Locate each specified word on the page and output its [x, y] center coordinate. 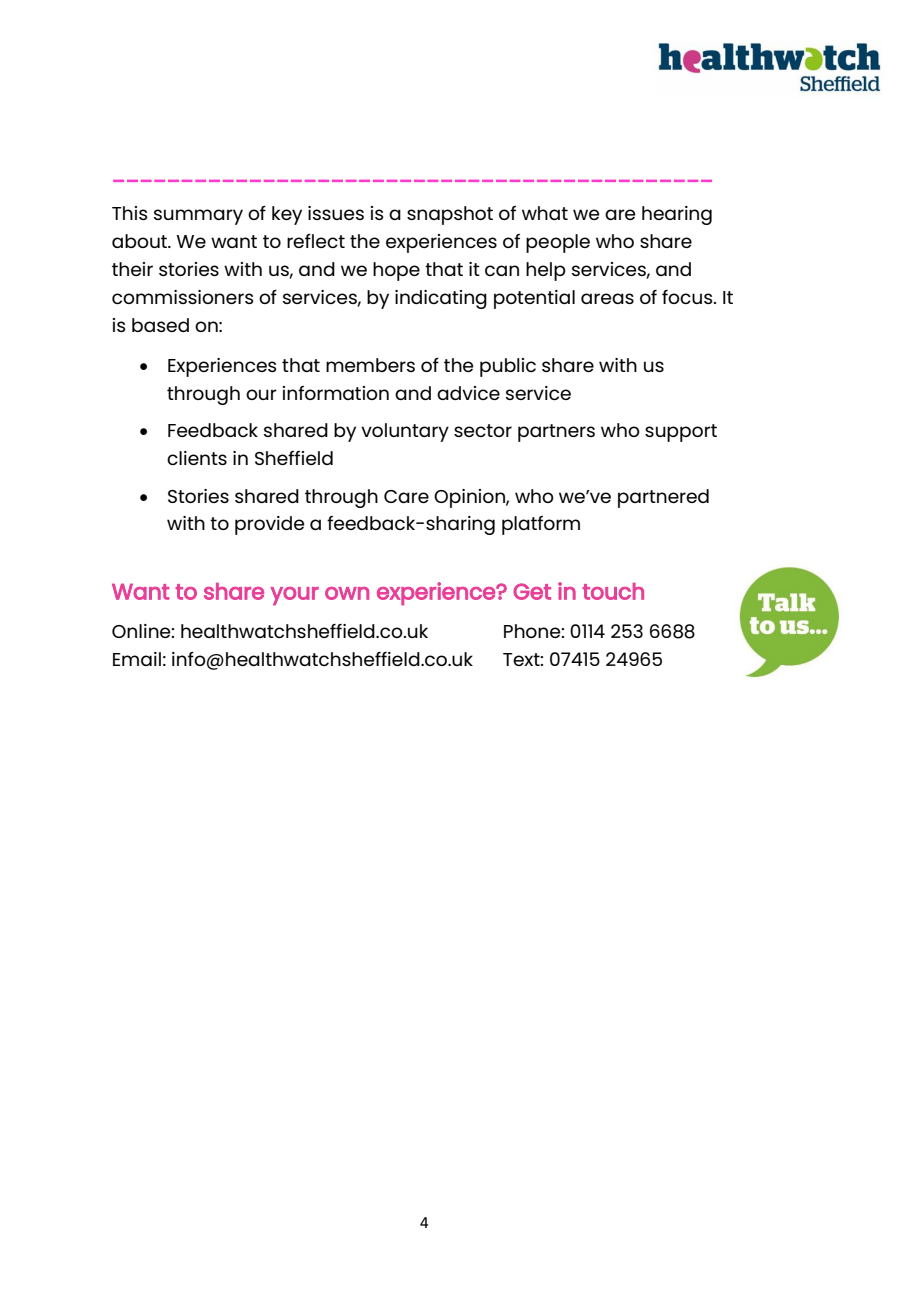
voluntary [405, 432]
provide [270, 525]
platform [541, 525]
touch [613, 591]
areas [607, 298]
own [347, 593]
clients [197, 458]
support [681, 433]
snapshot [450, 215]
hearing [677, 215]
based [160, 325]
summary [198, 217]
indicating [441, 299]
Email [137, 659]
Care [406, 496]
